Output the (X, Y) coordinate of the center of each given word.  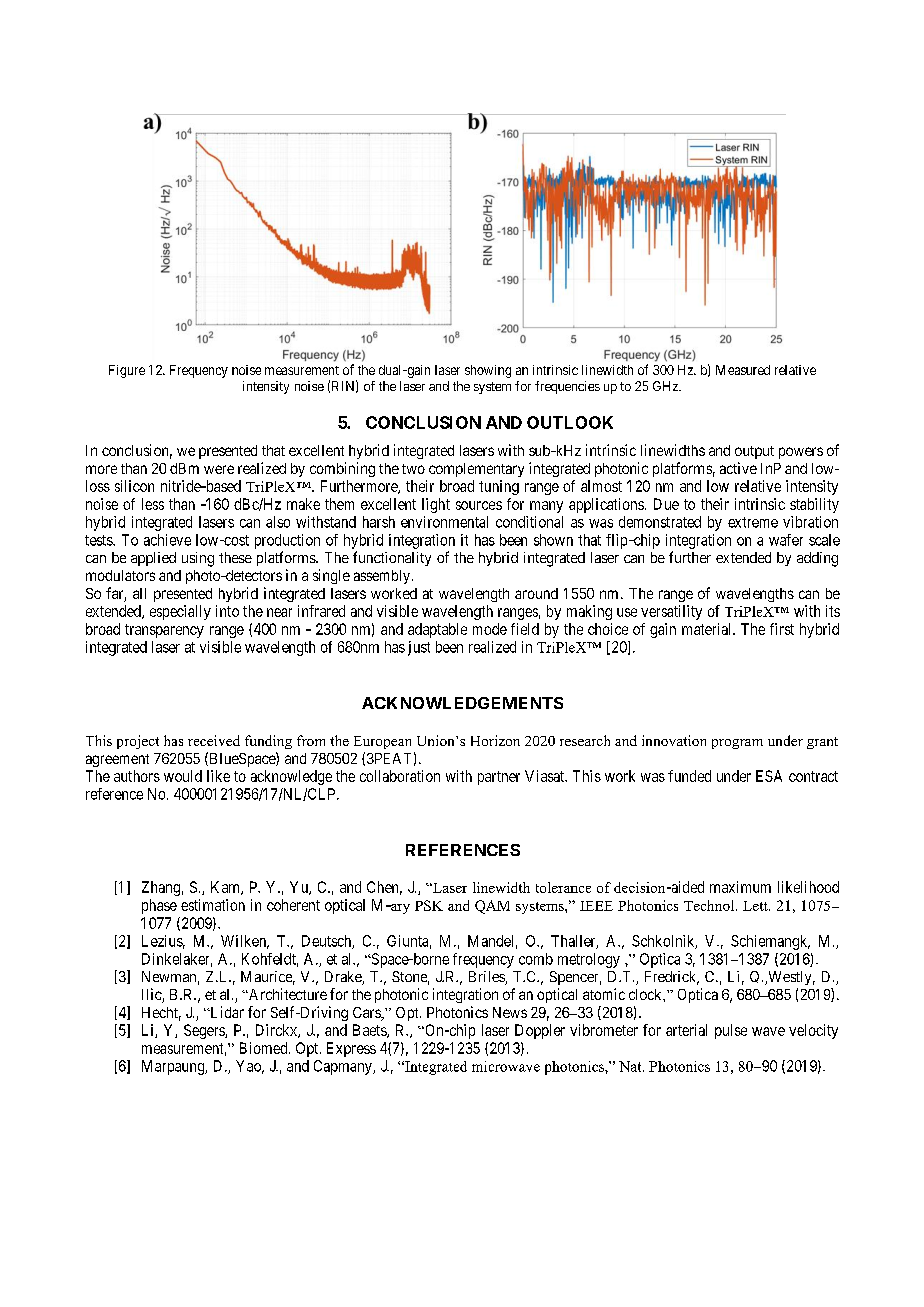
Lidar (226, 1012)
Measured (743, 370)
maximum (740, 887)
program (737, 744)
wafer (786, 540)
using (198, 559)
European (382, 742)
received (214, 740)
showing (488, 371)
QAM (492, 907)
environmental (444, 522)
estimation (213, 905)
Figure (127, 371)
